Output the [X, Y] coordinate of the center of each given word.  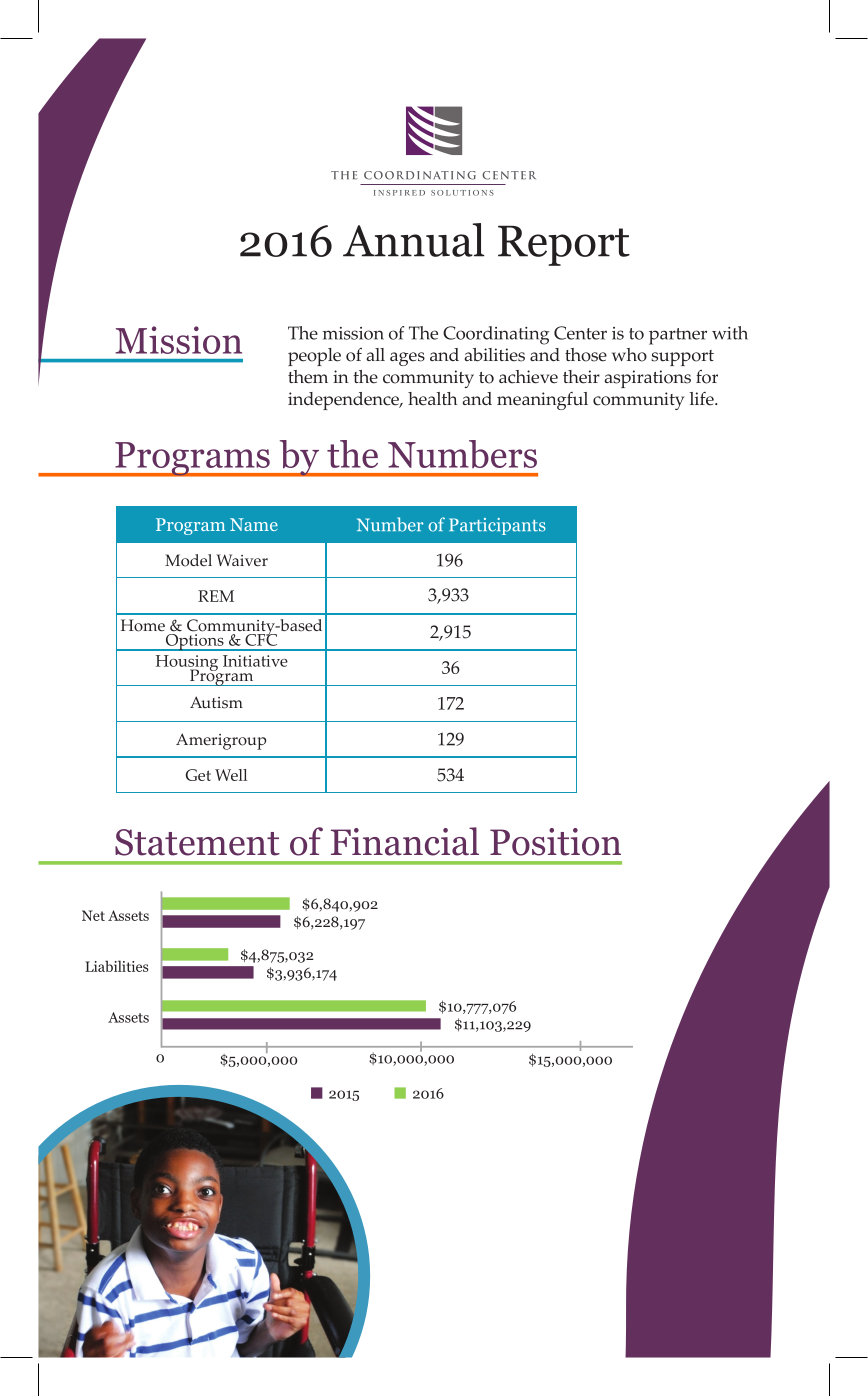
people [314, 357]
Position [555, 842]
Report [564, 245]
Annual [413, 240]
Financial [405, 841]
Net [93, 915]
